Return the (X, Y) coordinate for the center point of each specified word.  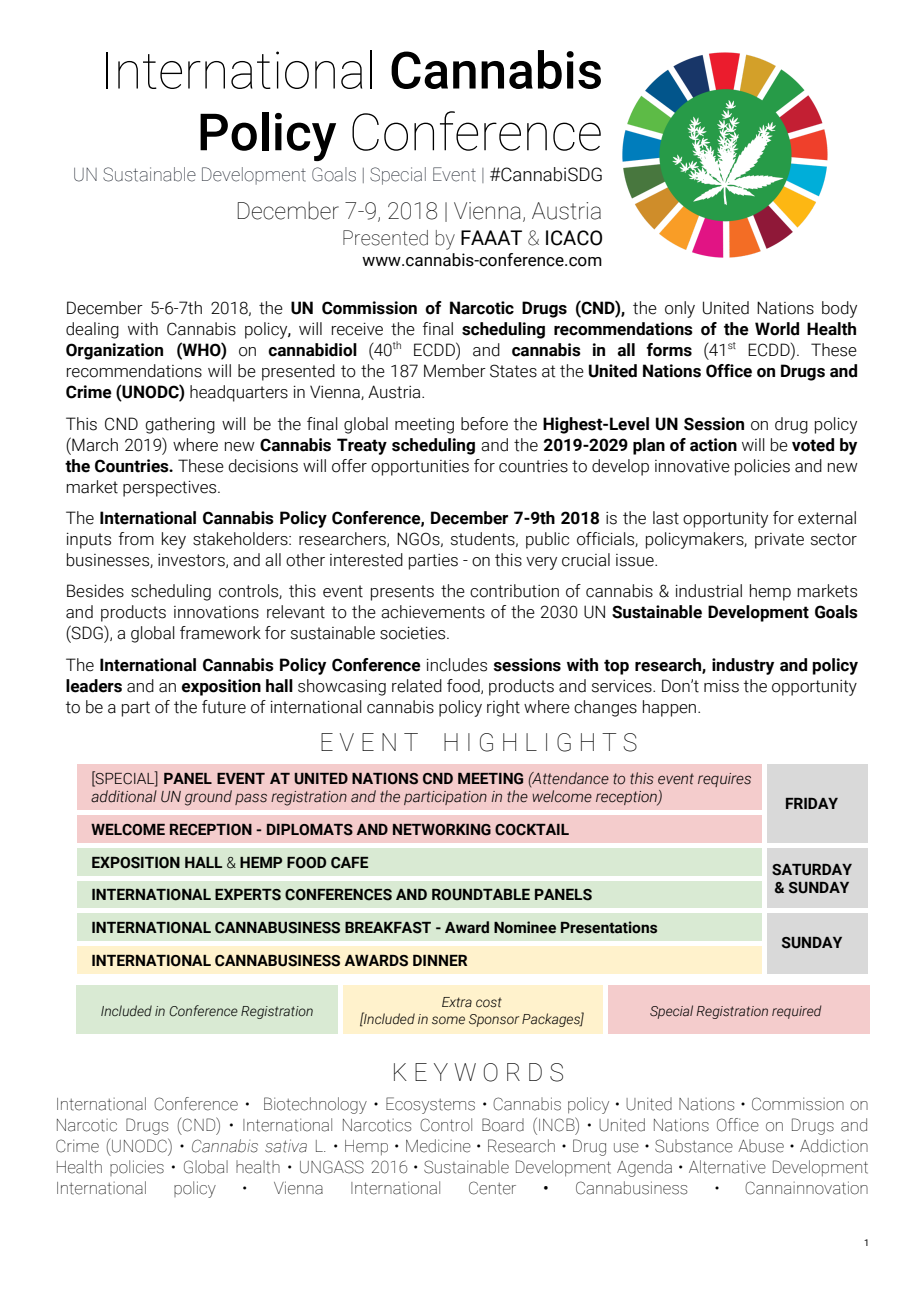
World (777, 329)
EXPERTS (248, 895)
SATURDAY (812, 870)
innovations (216, 612)
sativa (286, 1146)
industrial (709, 591)
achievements (433, 612)
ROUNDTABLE (481, 895)
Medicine (438, 1146)
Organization (114, 351)
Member (455, 371)
